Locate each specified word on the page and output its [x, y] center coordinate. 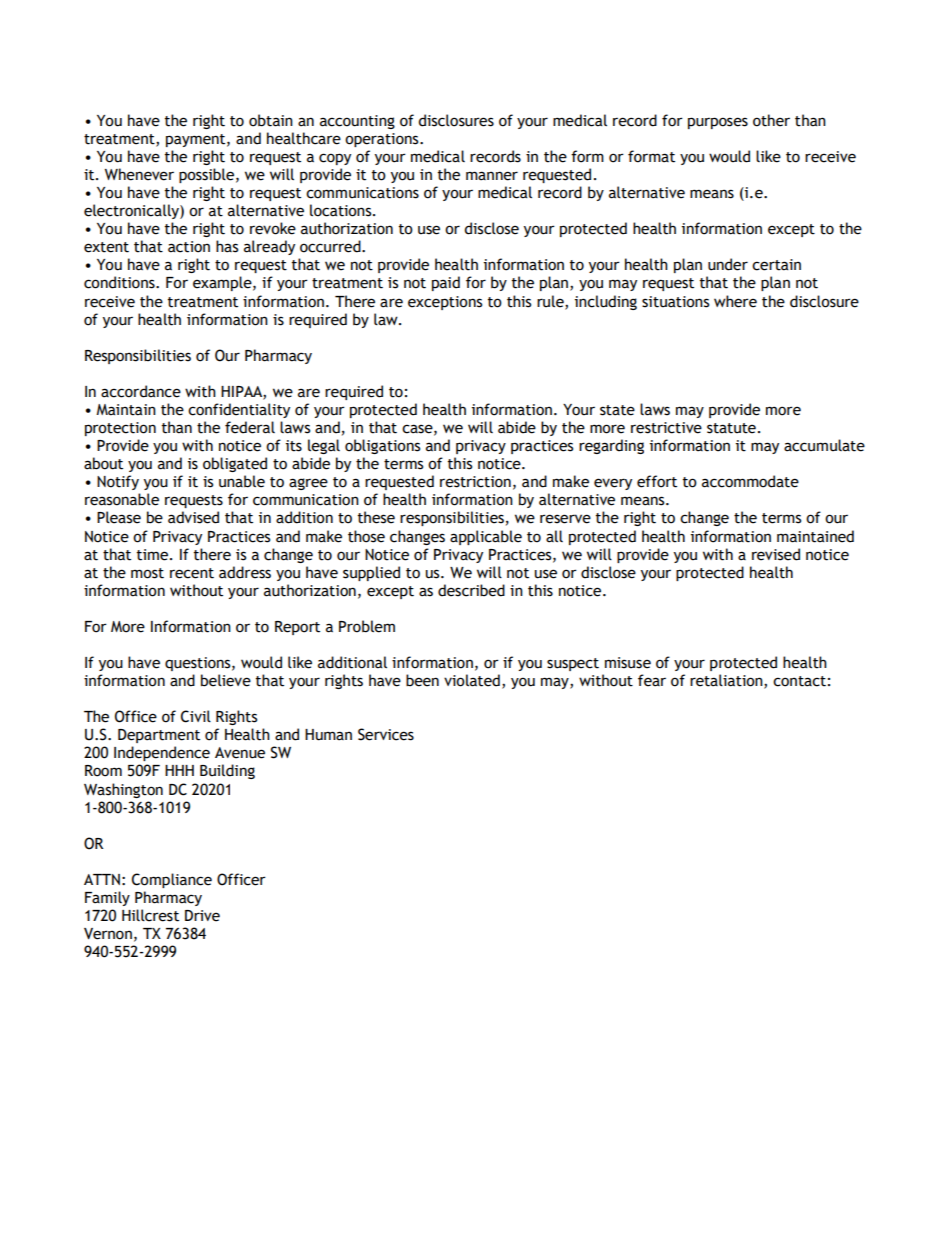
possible [206, 175]
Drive [202, 916]
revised [776, 554]
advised [193, 517]
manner [492, 176]
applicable [486, 537]
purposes [718, 123]
